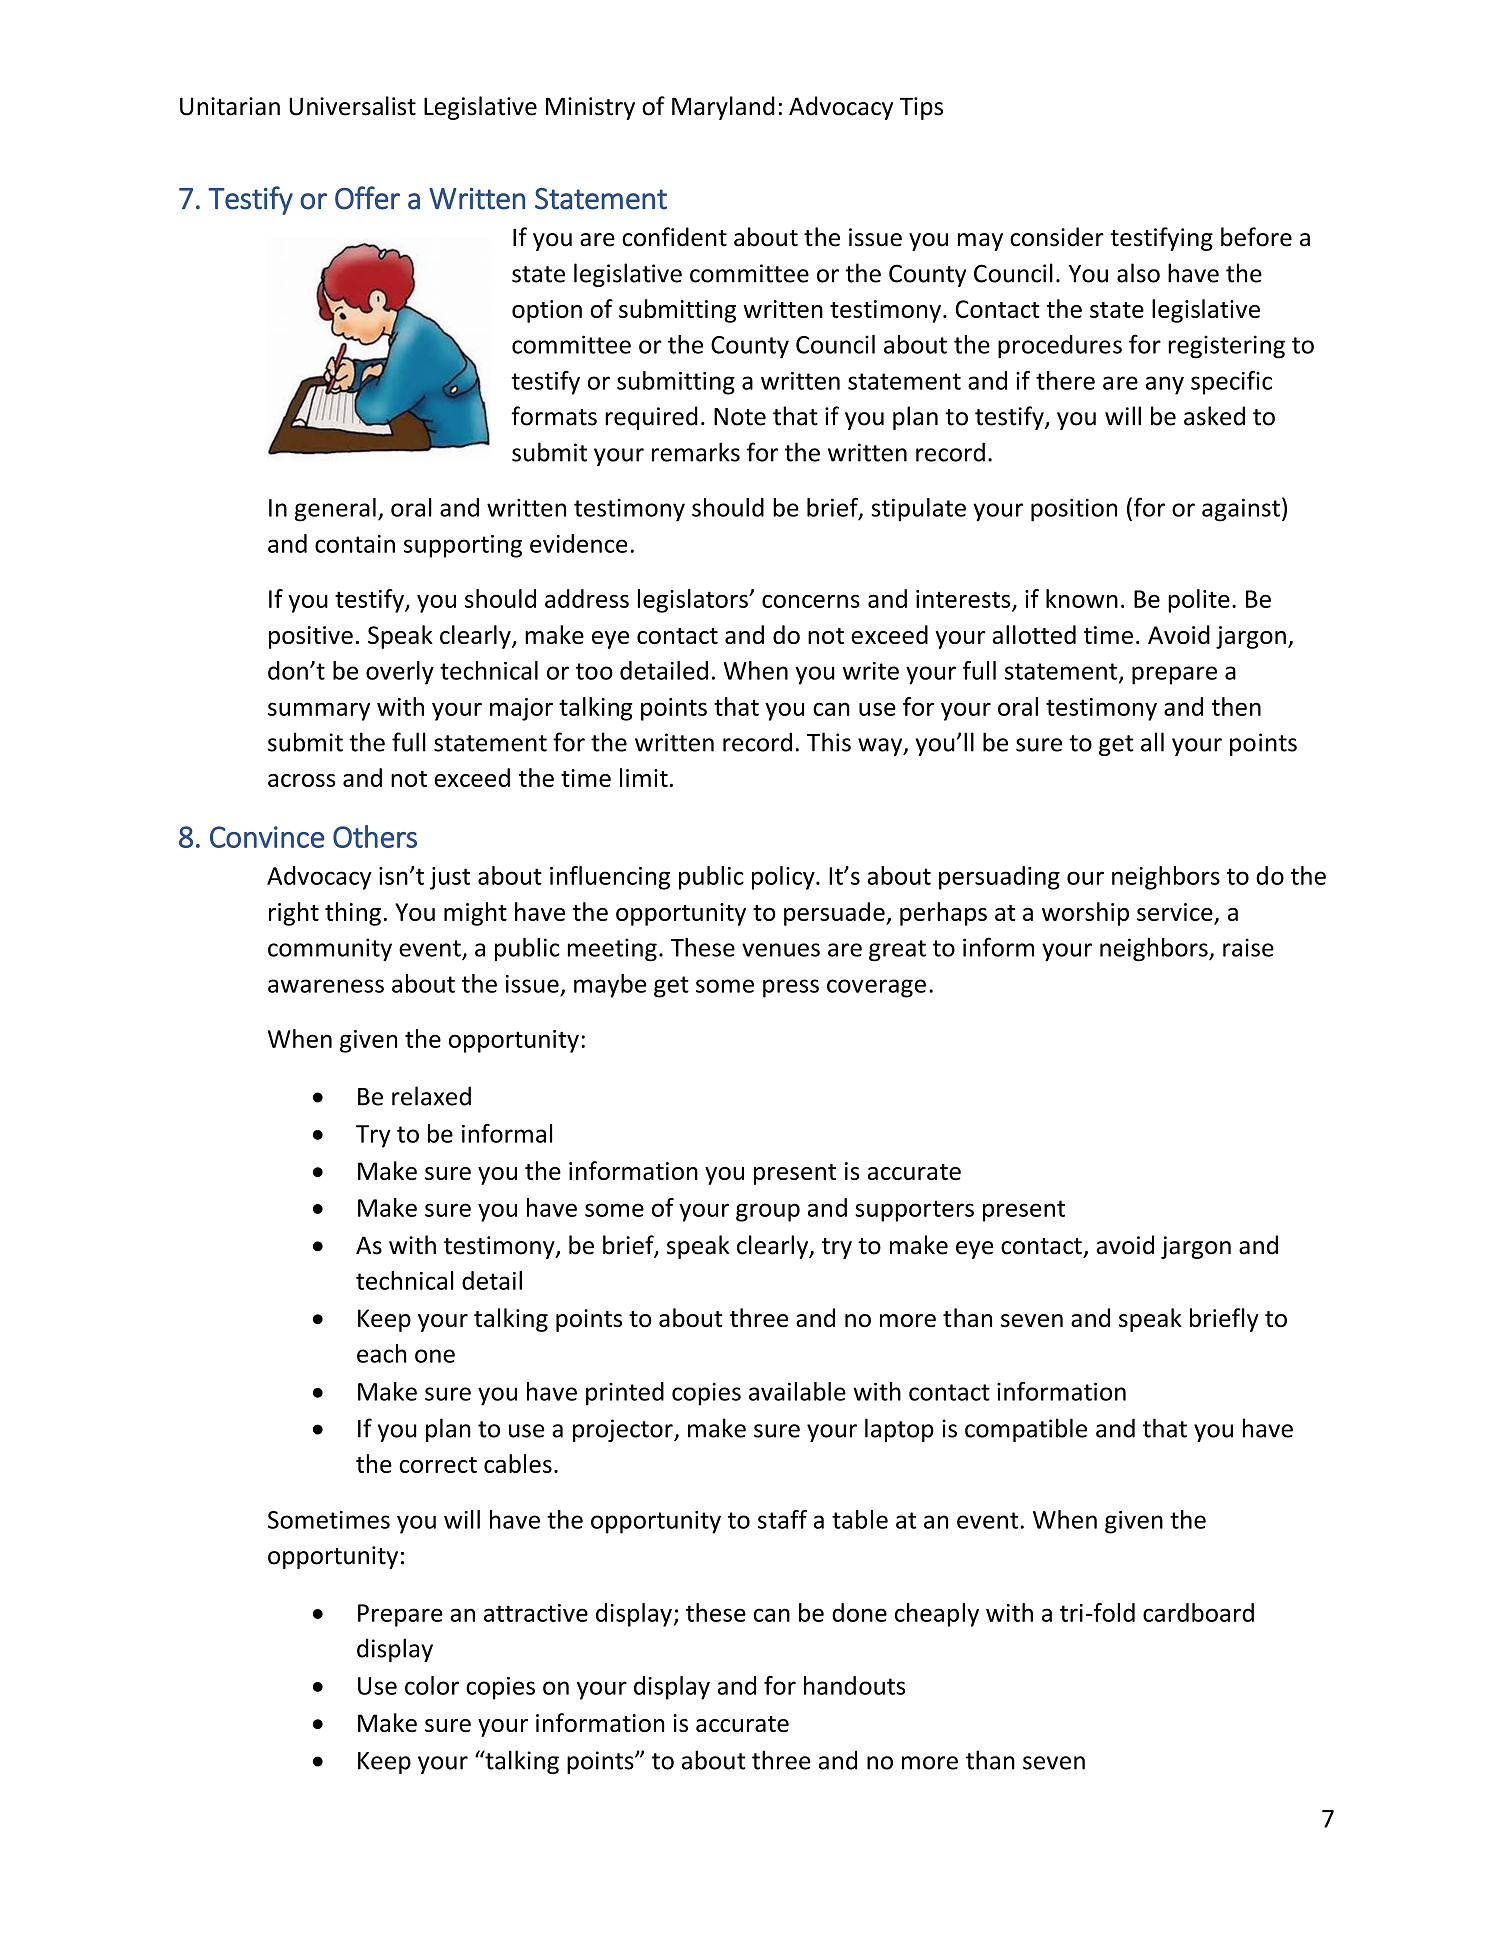  I want to click on service, so click(1175, 912).
